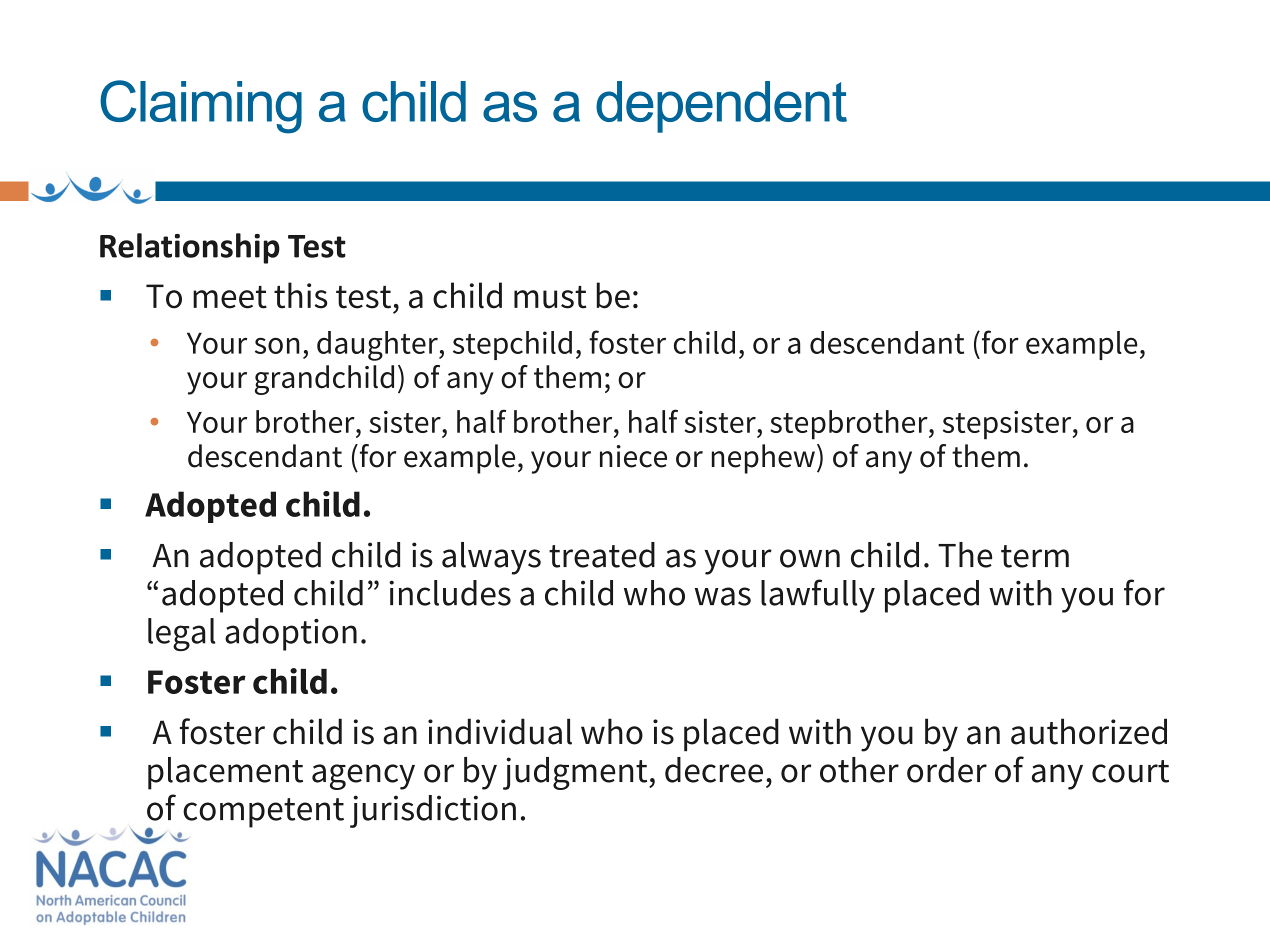 The height and width of the document is (952, 1270). Describe the element at coordinates (201, 107) in the document. I see `Claiming` at that location.
